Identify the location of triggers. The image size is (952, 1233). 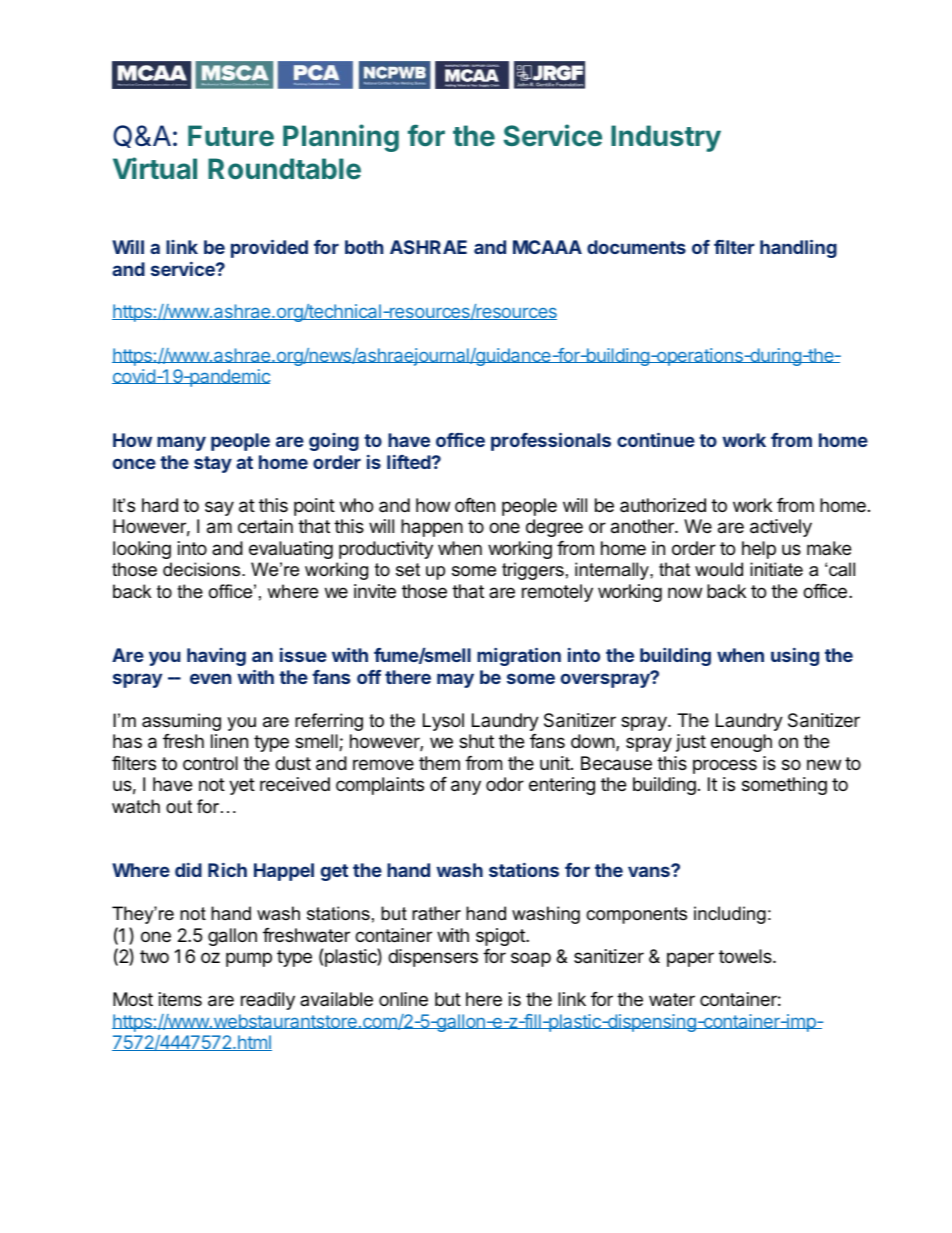
(533, 571).
